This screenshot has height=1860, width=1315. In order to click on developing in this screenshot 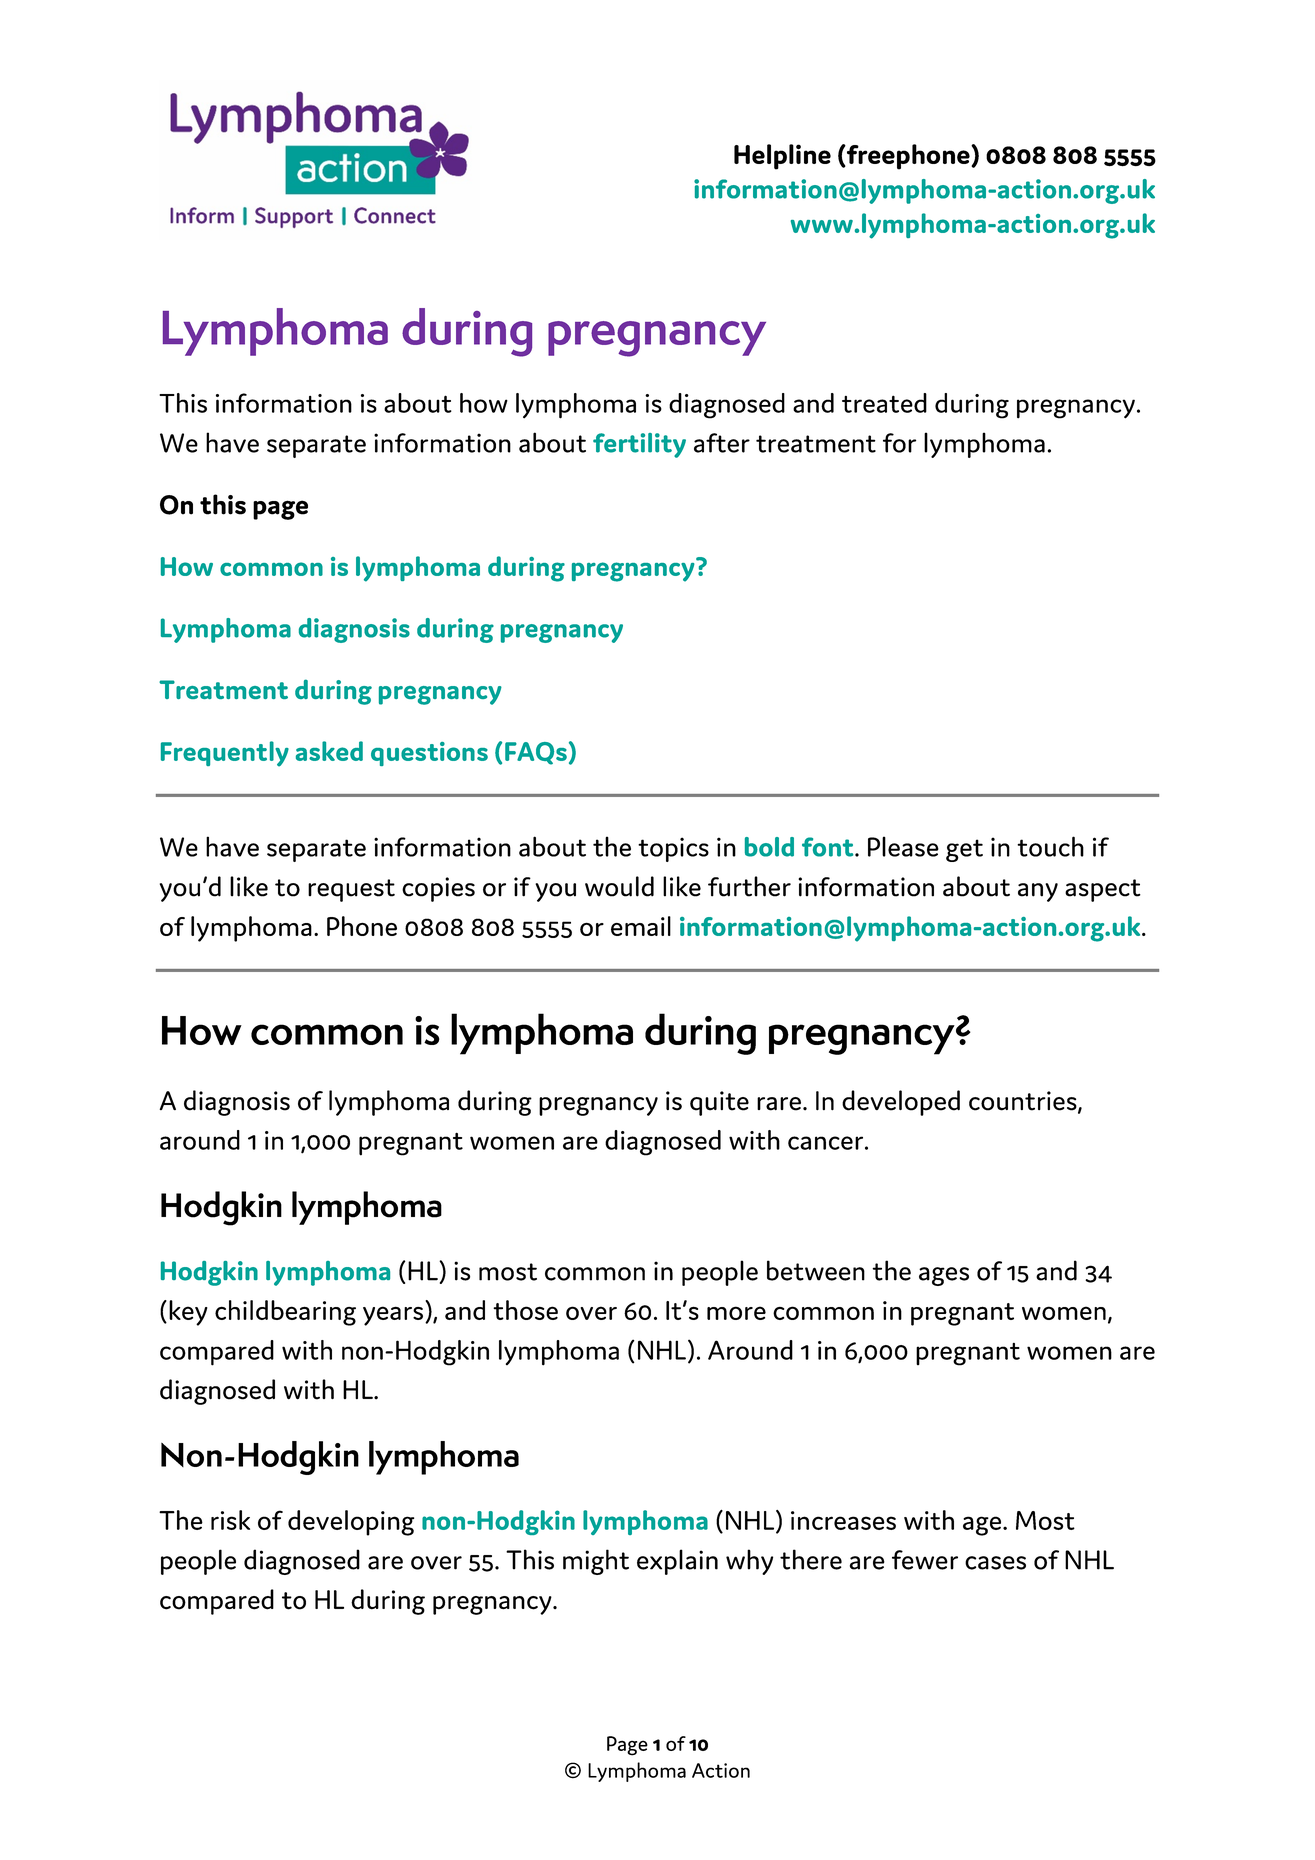, I will do `click(351, 1523)`.
